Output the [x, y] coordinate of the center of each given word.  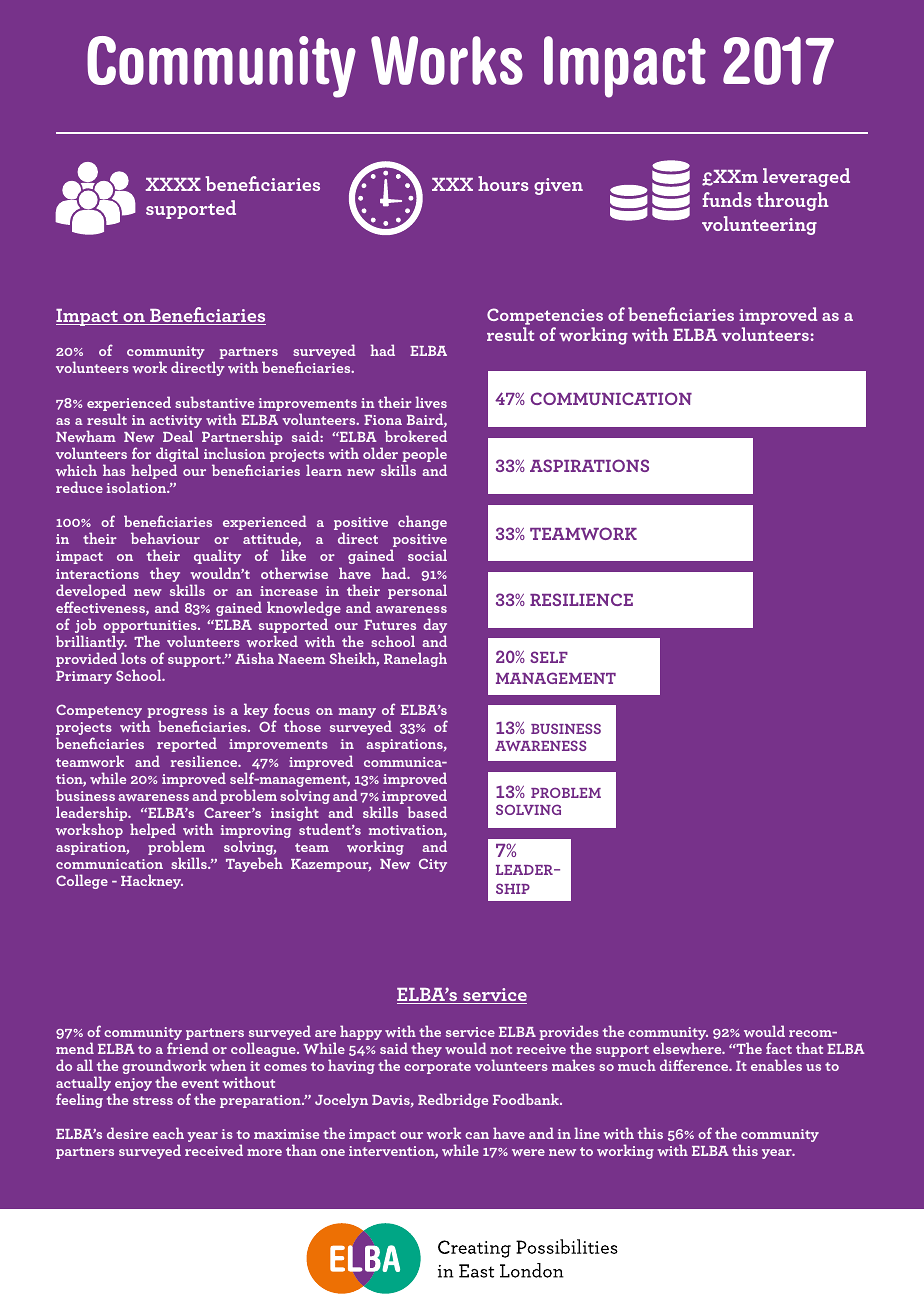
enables [776, 1065]
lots [133, 658]
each [168, 1133]
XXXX [173, 184]
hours [503, 183]
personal [417, 591]
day [435, 627]
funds [727, 199]
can [477, 1135]
